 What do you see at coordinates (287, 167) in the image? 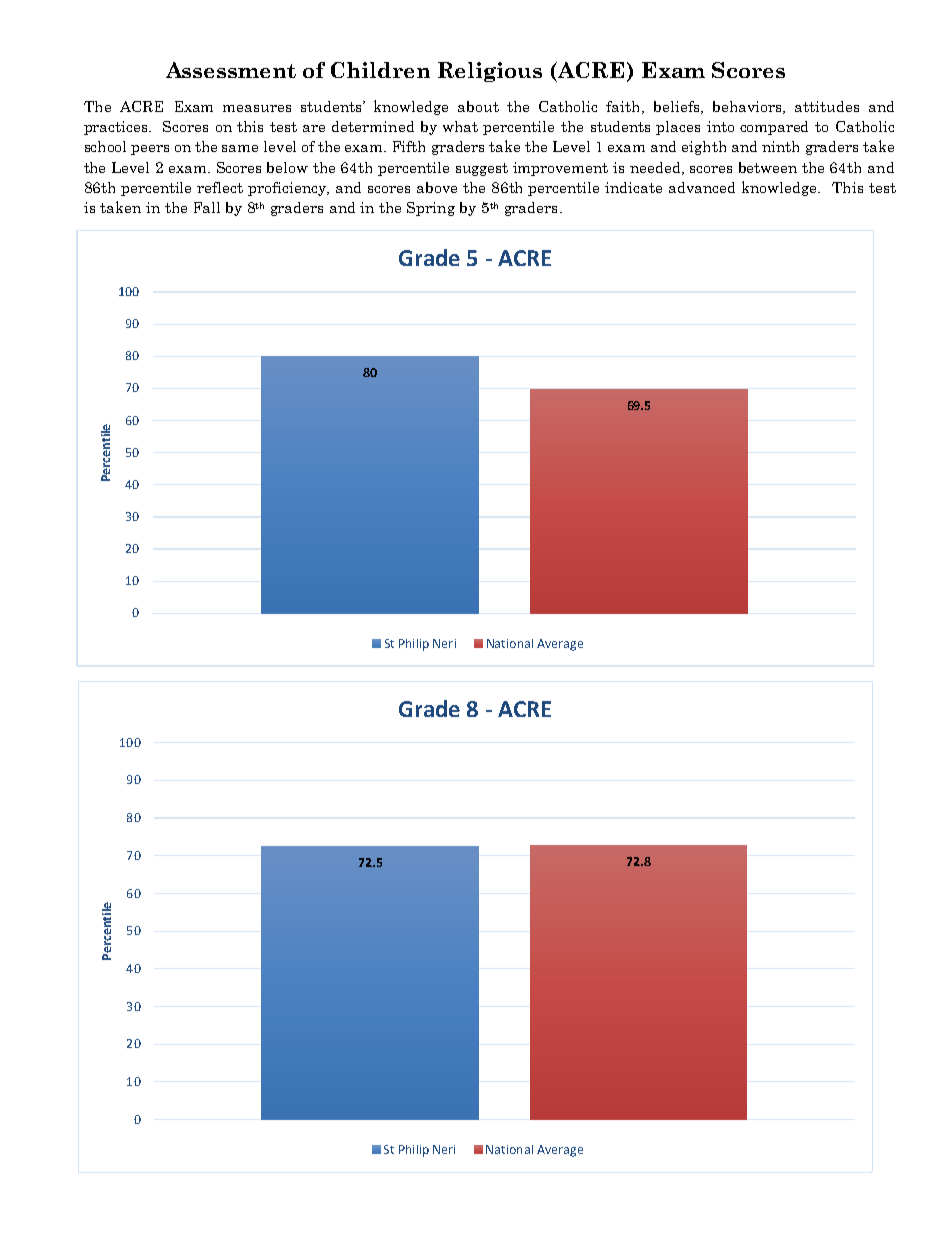
I see `below` at bounding box center [287, 167].
